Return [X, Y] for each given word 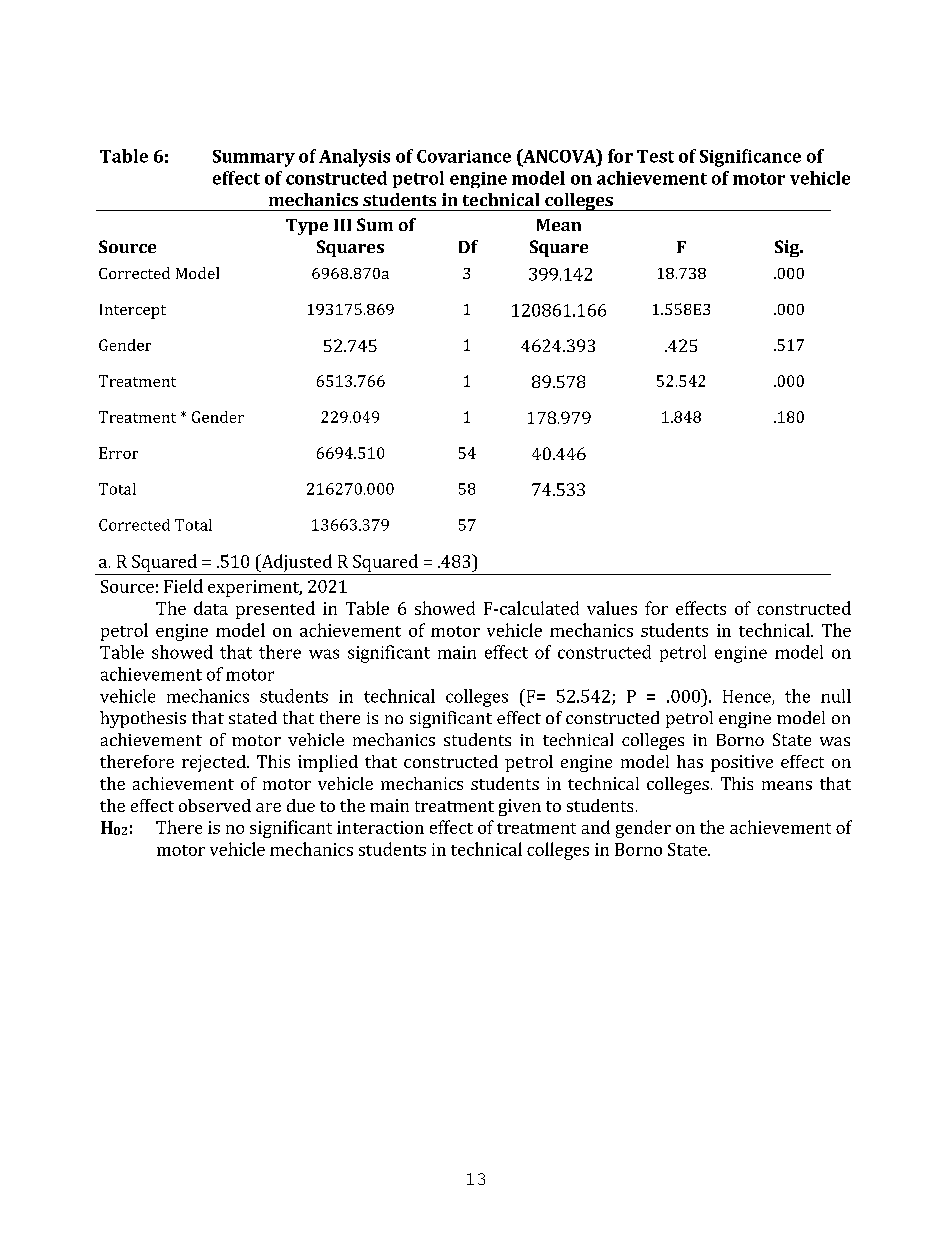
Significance [750, 158]
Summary [254, 158]
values [612, 608]
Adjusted [295, 563]
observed [215, 805]
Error [118, 453]
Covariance [464, 156]
